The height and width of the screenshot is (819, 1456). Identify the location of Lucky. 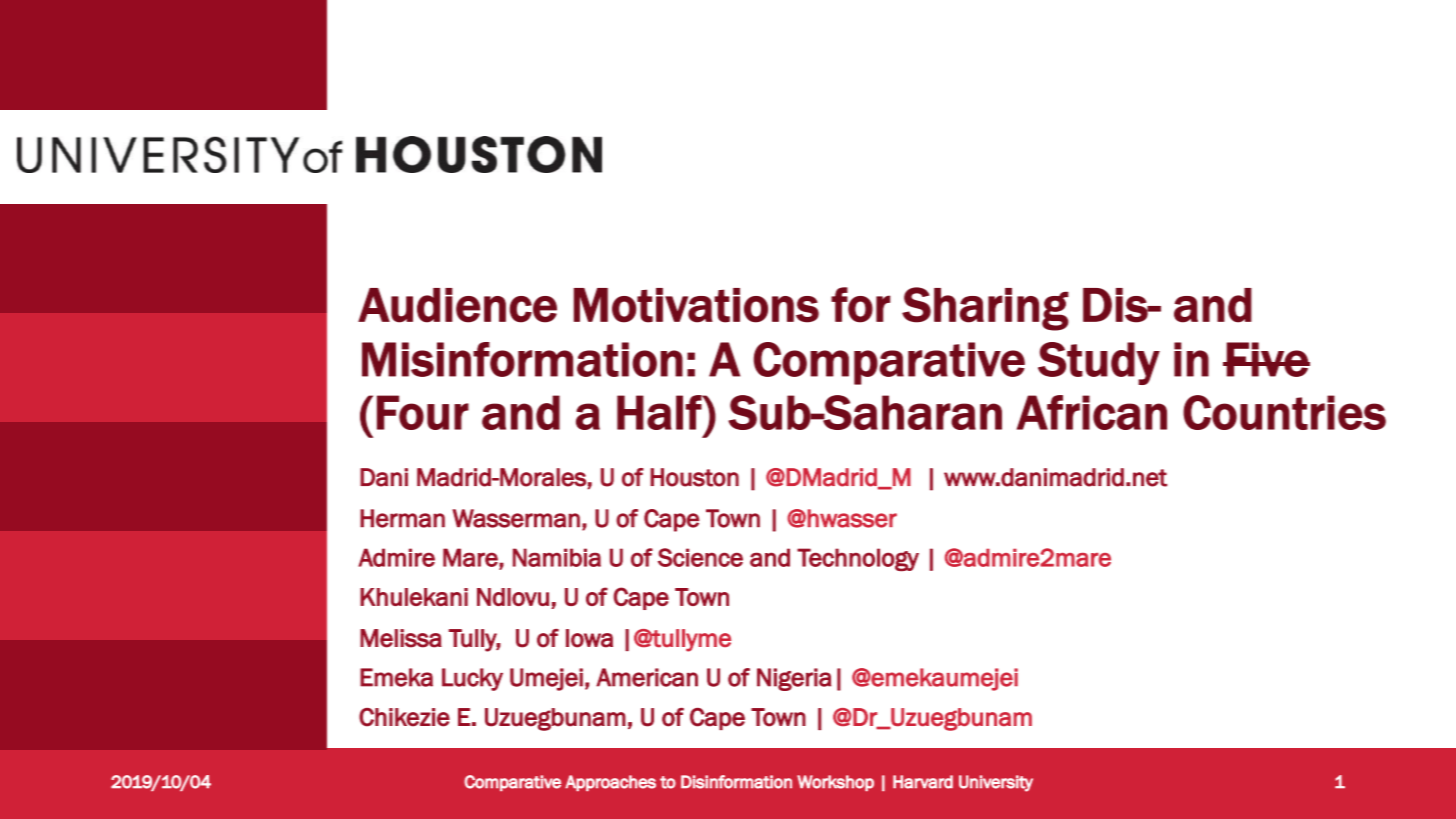
(472, 679).
